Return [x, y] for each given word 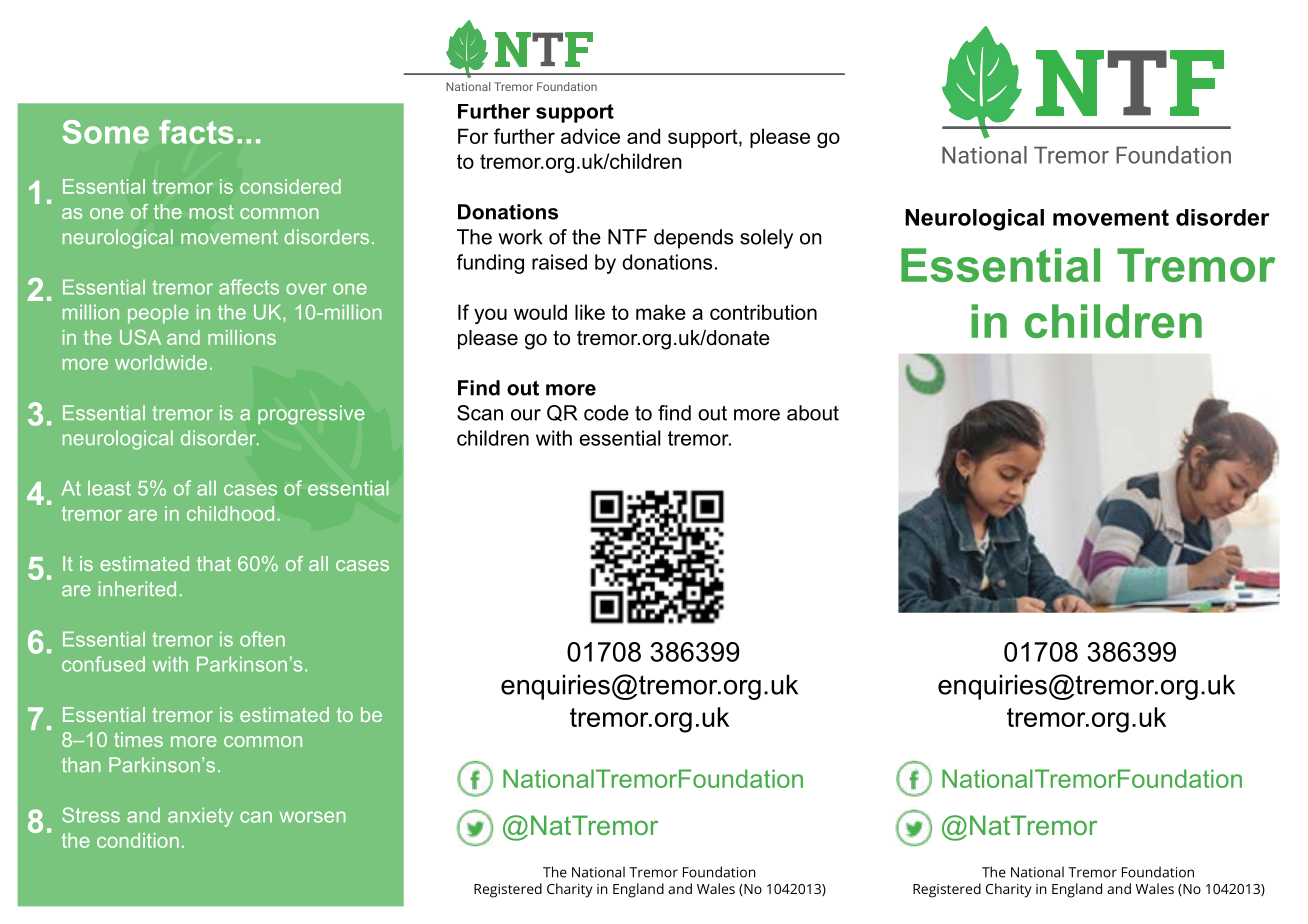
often [262, 639]
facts [196, 132]
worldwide [161, 362]
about [813, 413]
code [606, 413]
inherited [137, 589]
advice [590, 136]
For [473, 136]
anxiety [200, 817]
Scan [480, 413]
